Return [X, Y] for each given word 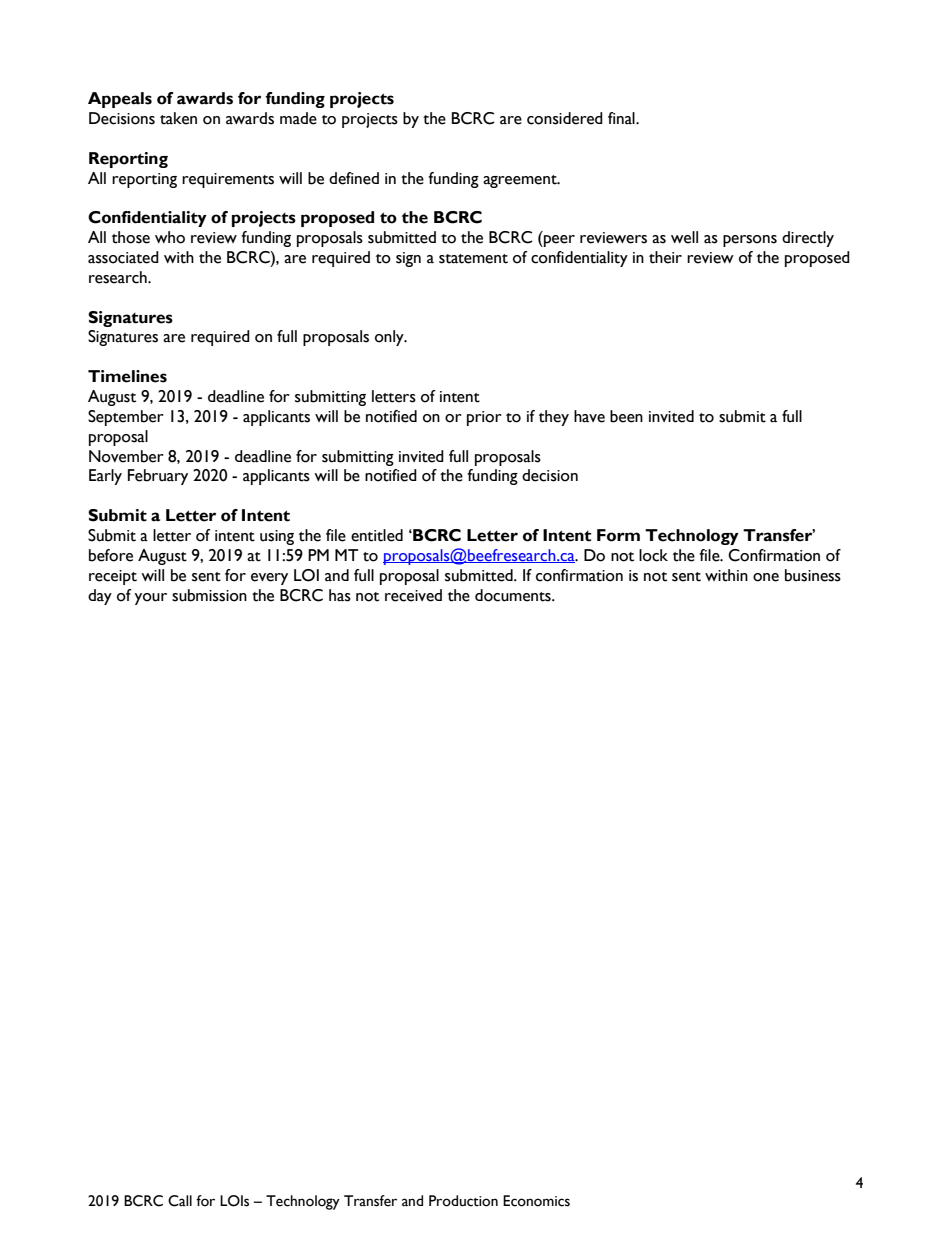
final [622, 118]
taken [178, 118]
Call [180, 1201]
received [413, 595]
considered [565, 118]
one [766, 577]
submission [209, 595]
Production [463, 1201]
